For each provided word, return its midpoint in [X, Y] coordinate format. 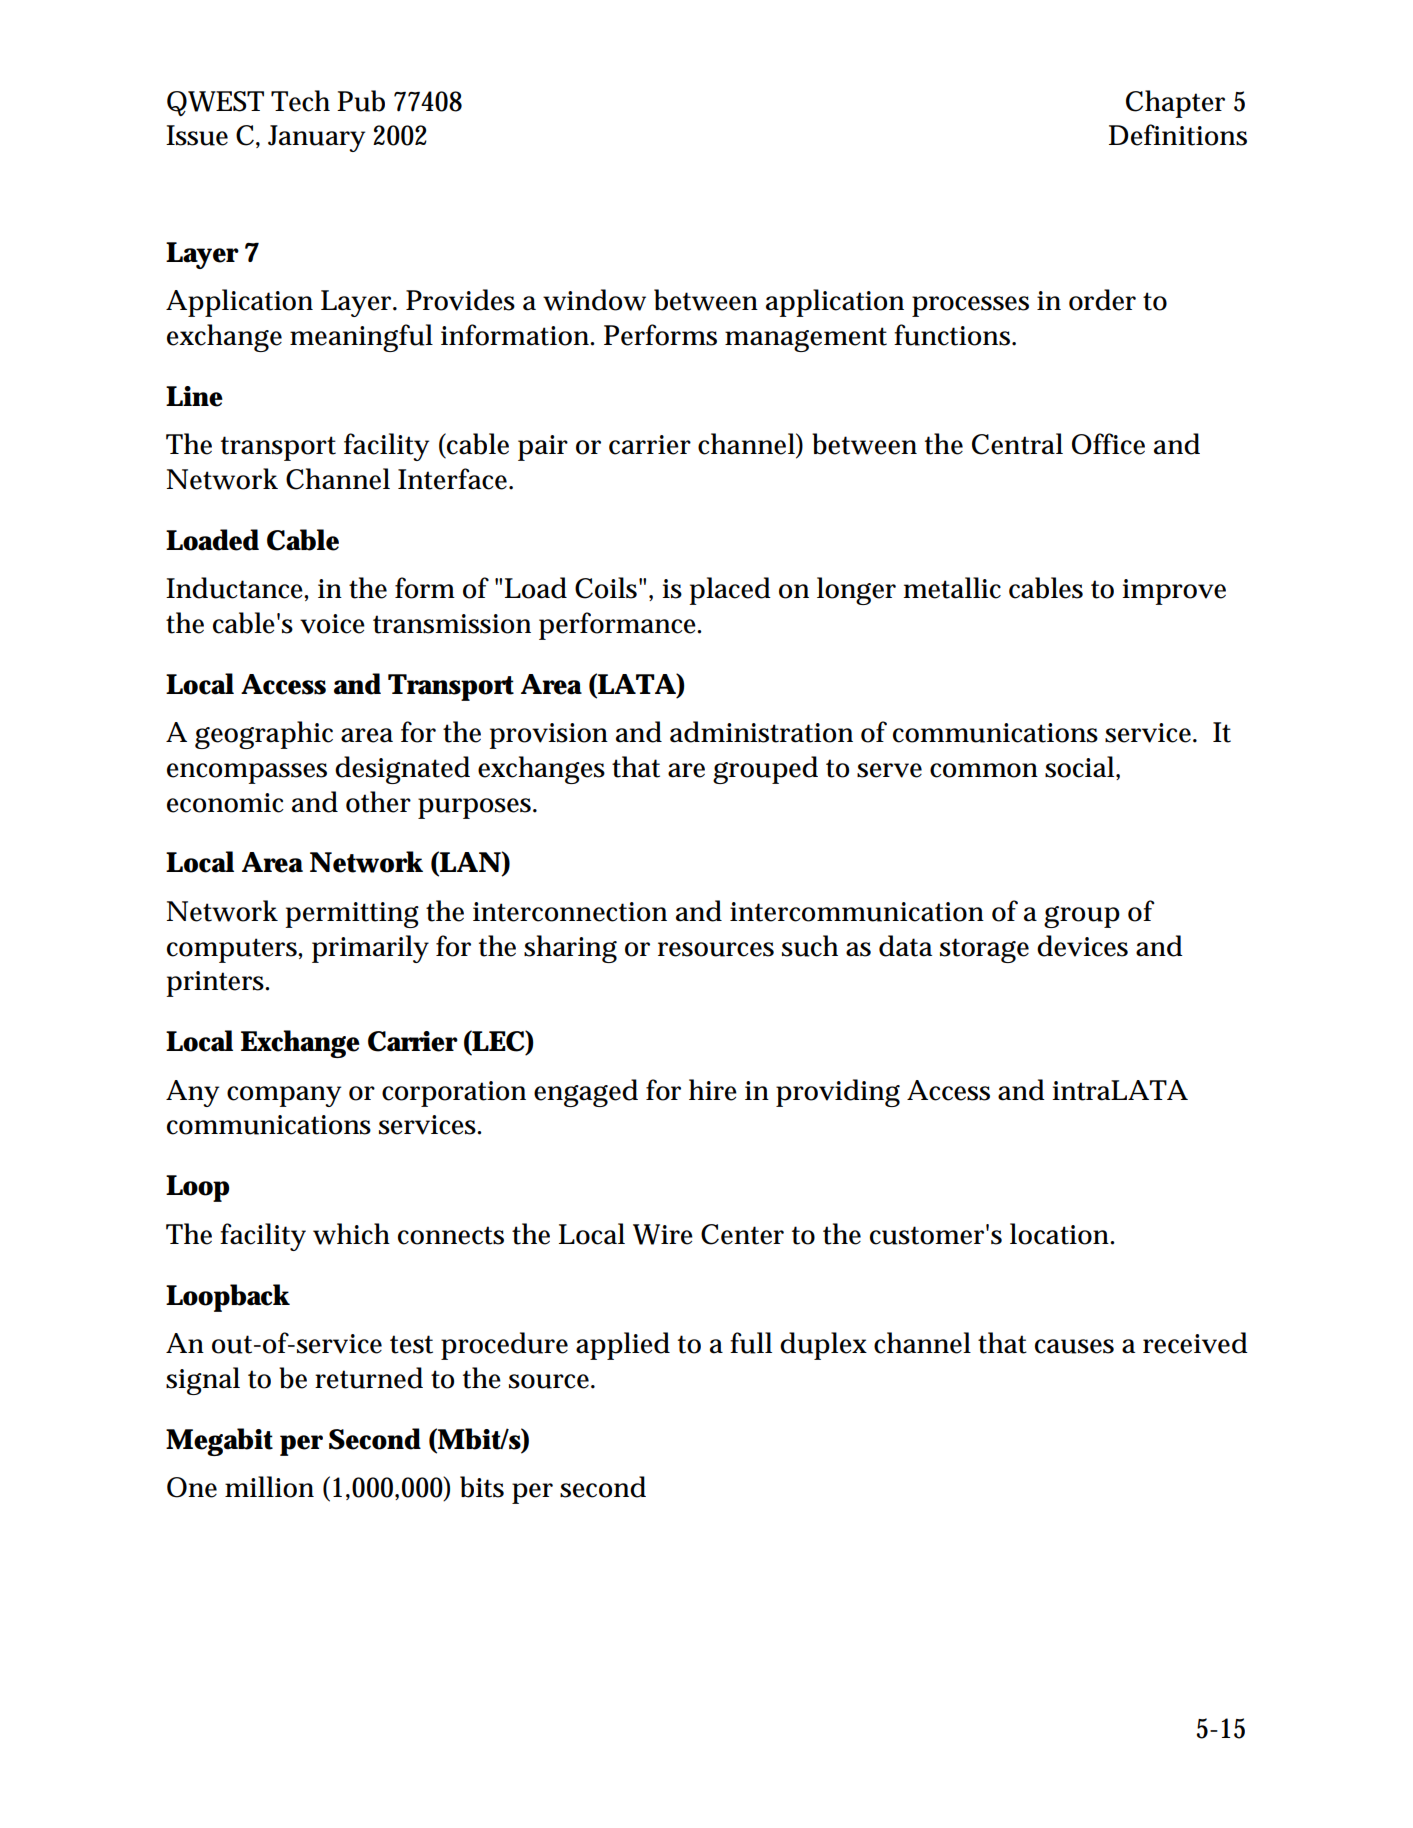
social [1081, 768]
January [316, 138]
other [378, 802]
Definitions [1178, 135]
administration [761, 732]
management [806, 339]
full [751, 1343]
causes [1074, 1346]
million [269, 1487]
